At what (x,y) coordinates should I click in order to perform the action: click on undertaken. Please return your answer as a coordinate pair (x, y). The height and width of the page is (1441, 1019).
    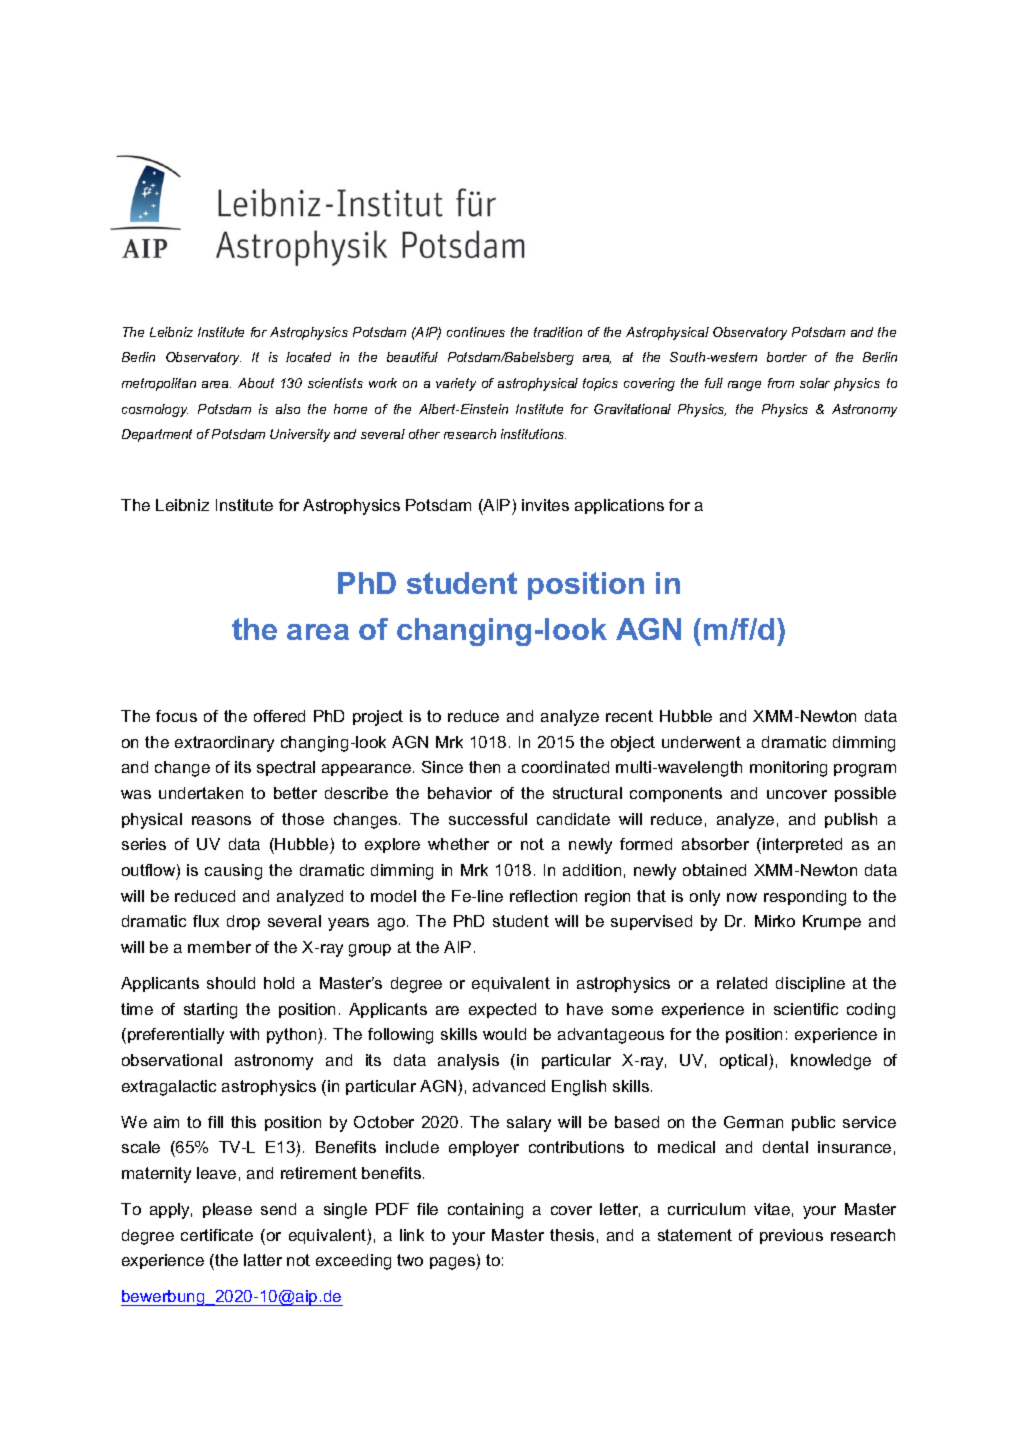
    Looking at the image, I should click on (201, 793).
